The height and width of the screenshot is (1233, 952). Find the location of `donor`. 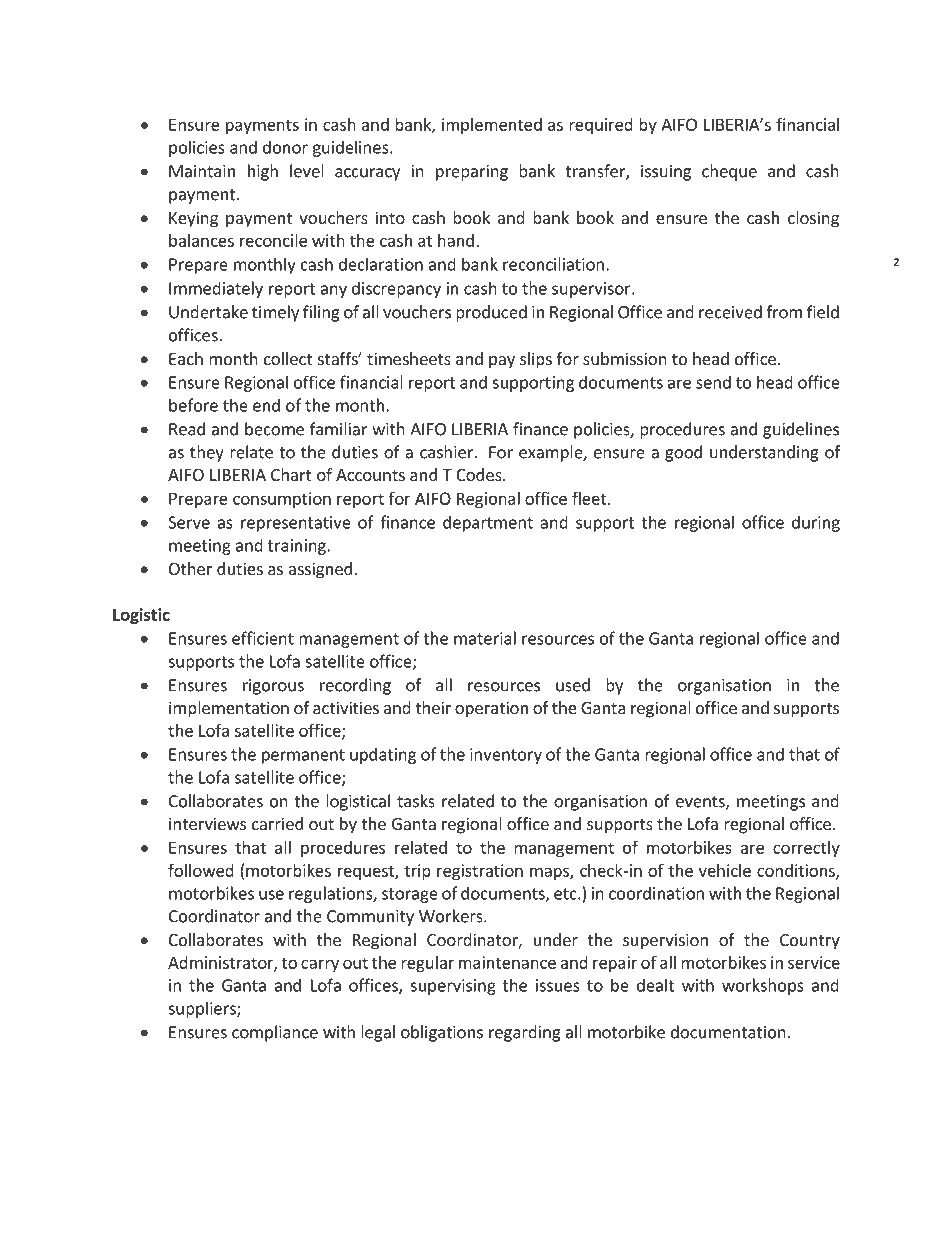

donor is located at coordinates (285, 147).
